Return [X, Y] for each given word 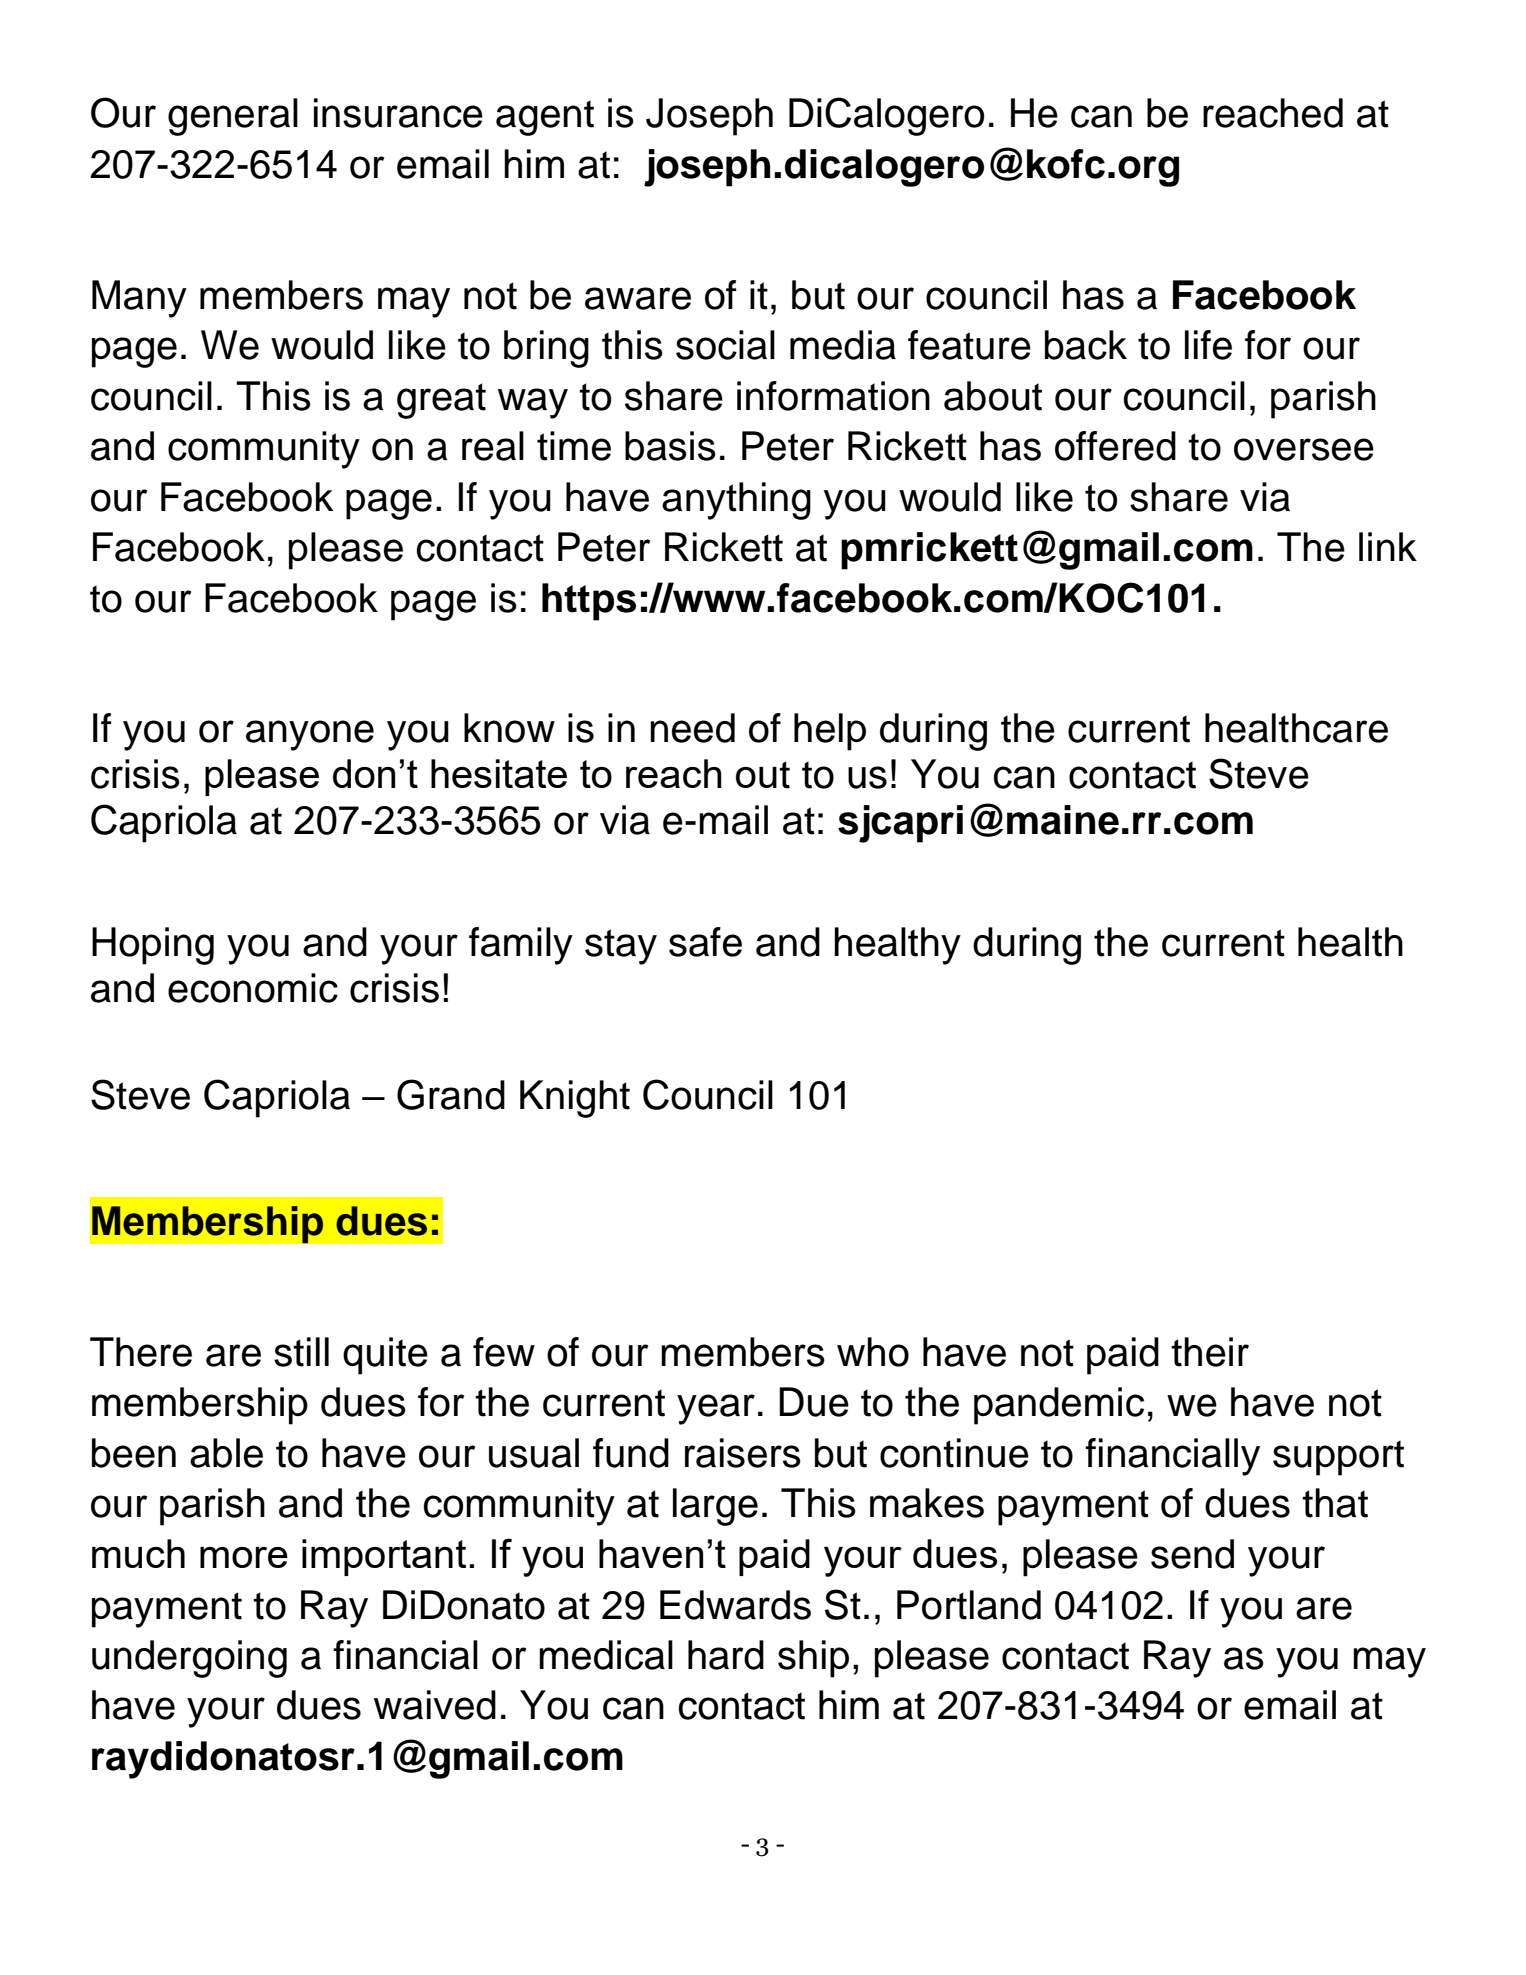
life [1208, 345]
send [1192, 1554]
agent [545, 118]
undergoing [189, 1659]
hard [726, 1655]
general [233, 117]
